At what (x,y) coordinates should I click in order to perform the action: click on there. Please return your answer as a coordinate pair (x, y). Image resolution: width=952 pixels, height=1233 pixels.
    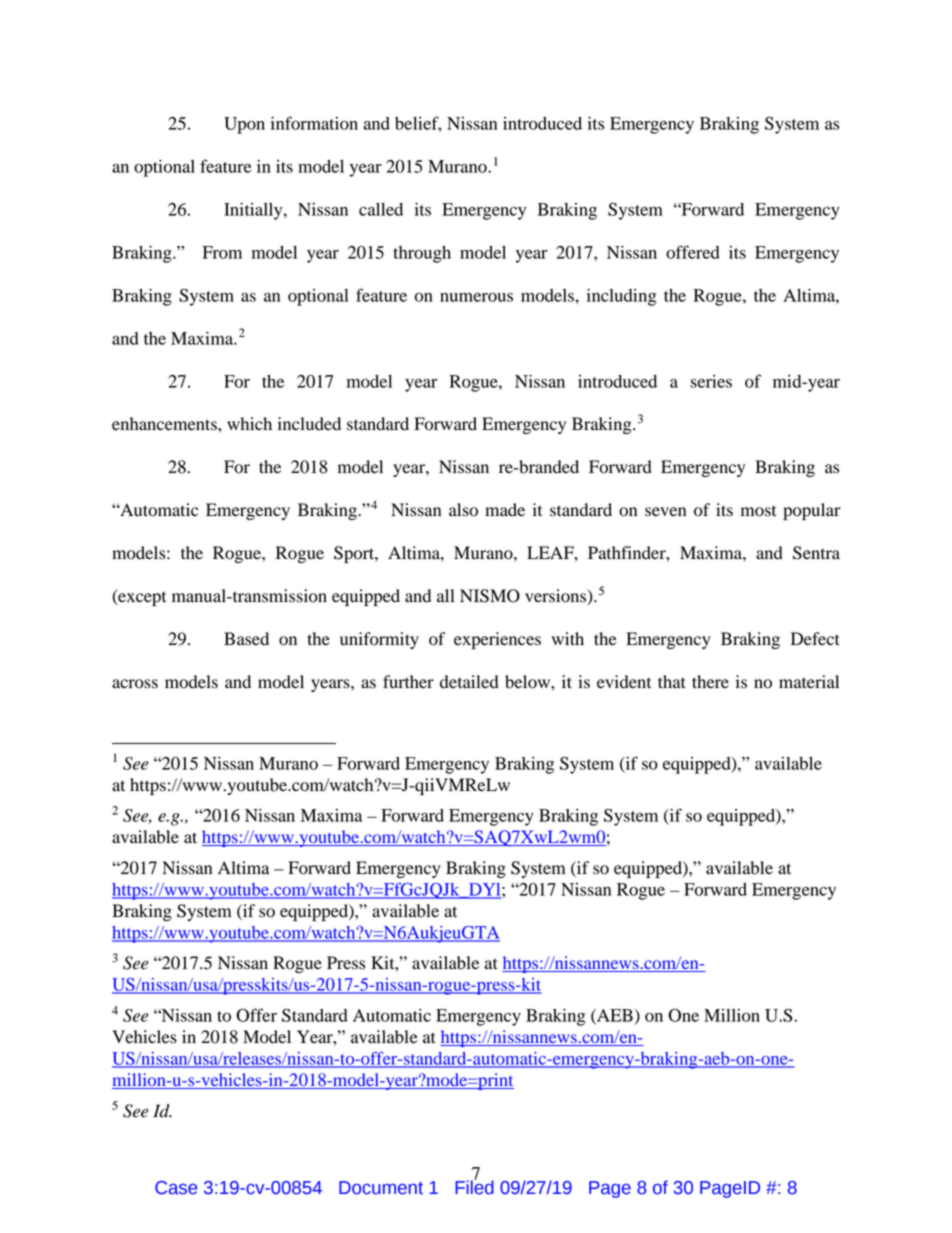
    Looking at the image, I should click on (710, 682).
